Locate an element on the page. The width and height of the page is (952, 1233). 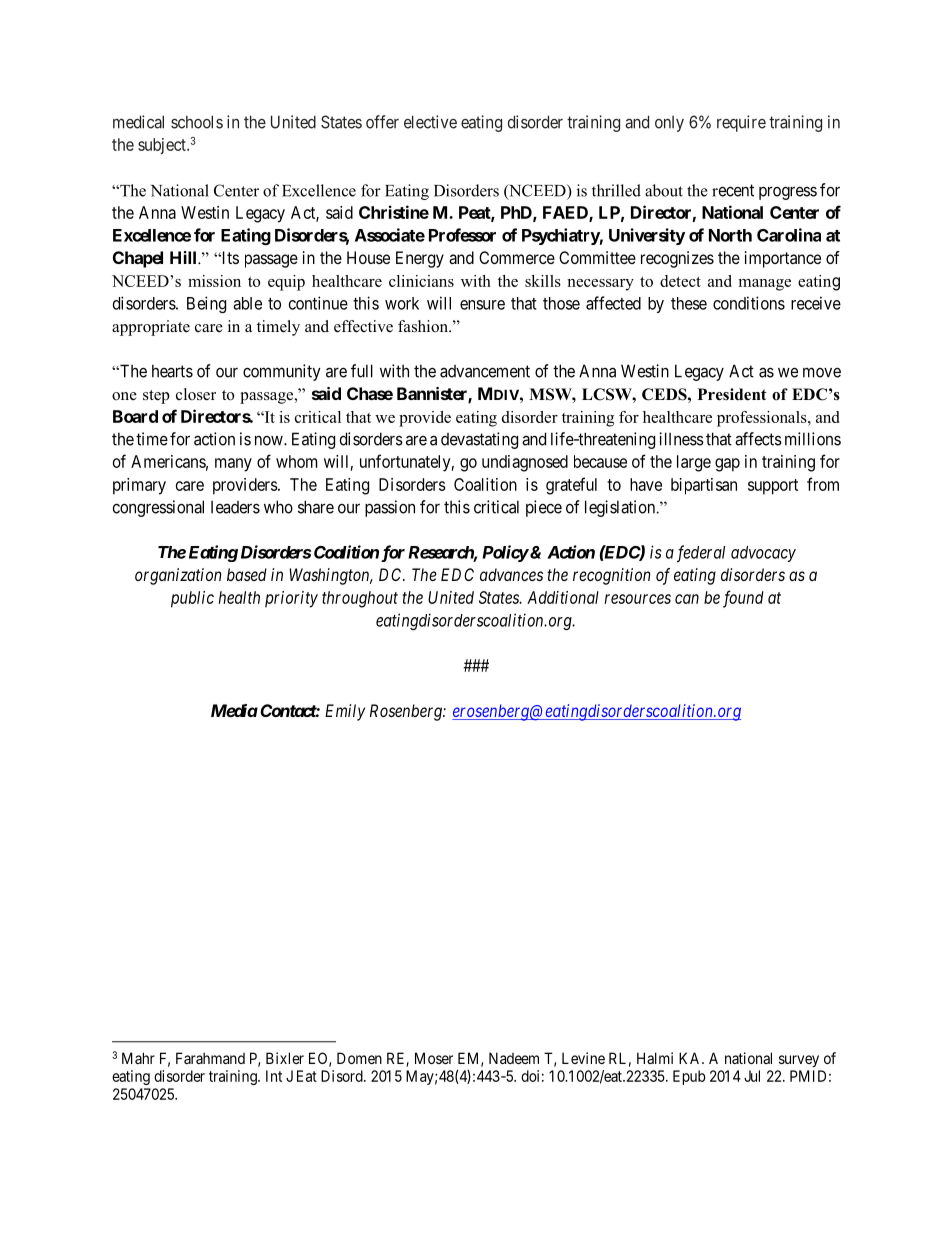
Jul is located at coordinates (752, 1076).
